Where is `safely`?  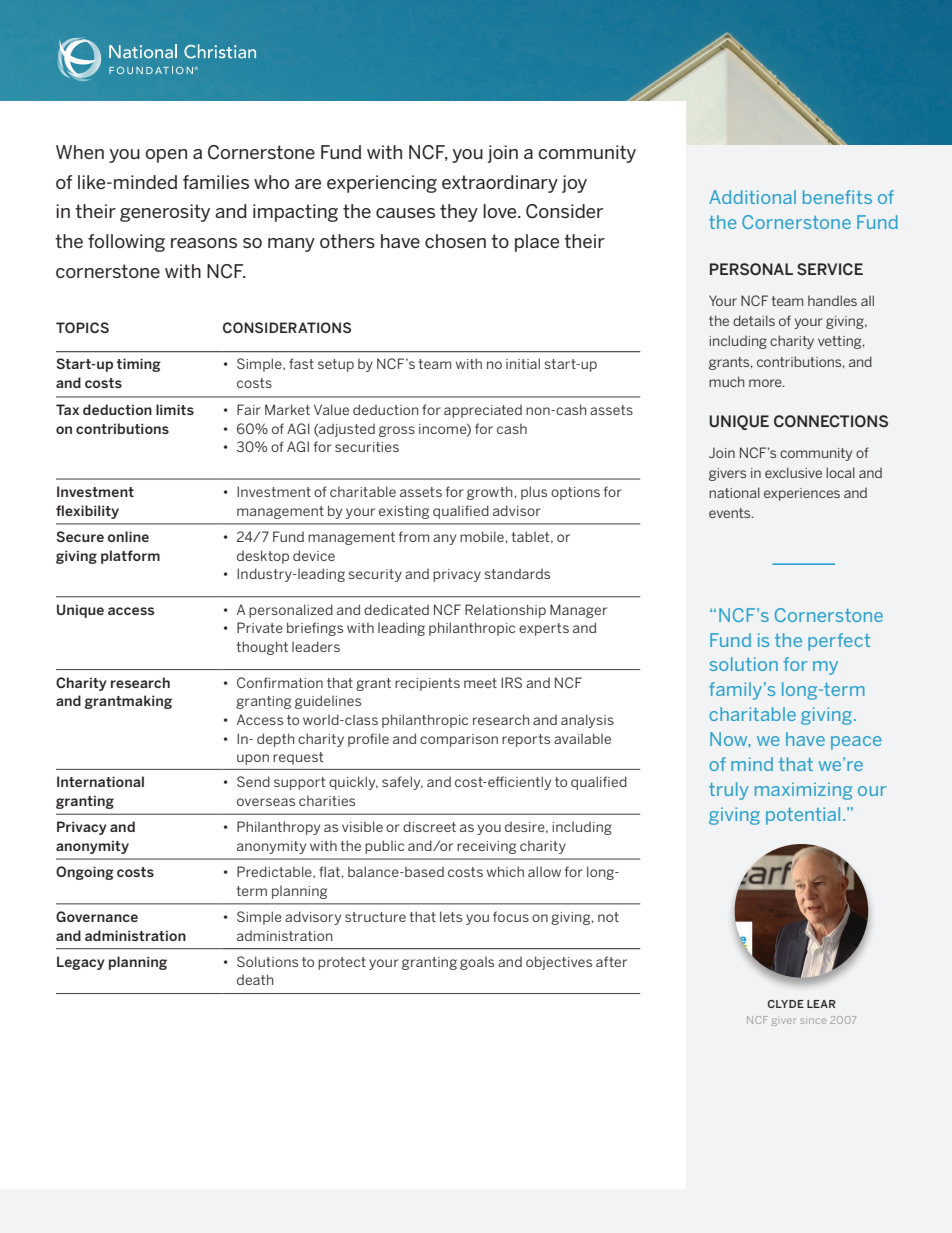 safely is located at coordinates (402, 783).
